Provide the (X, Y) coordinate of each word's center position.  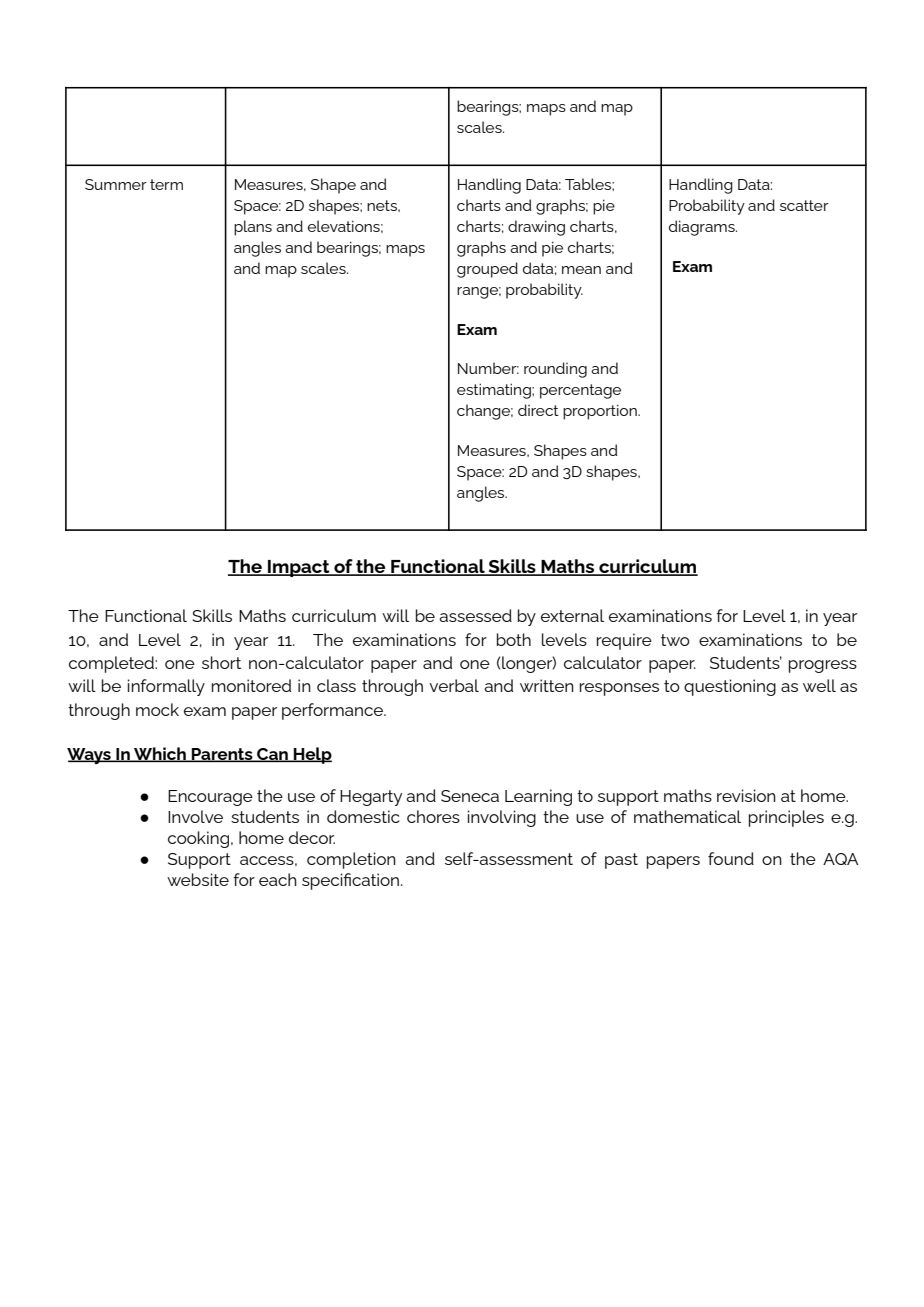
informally (166, 687)
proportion (601, 412)
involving (502, 818)
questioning (730, 687)
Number (488, 368)
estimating (495, 391)
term (166, 184)
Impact (299, 568)
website (198, 879)
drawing (536, 228)
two (675, 640)
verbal (454, 685)
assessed (475, 615)
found (731, 858)
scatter (804, 205)
